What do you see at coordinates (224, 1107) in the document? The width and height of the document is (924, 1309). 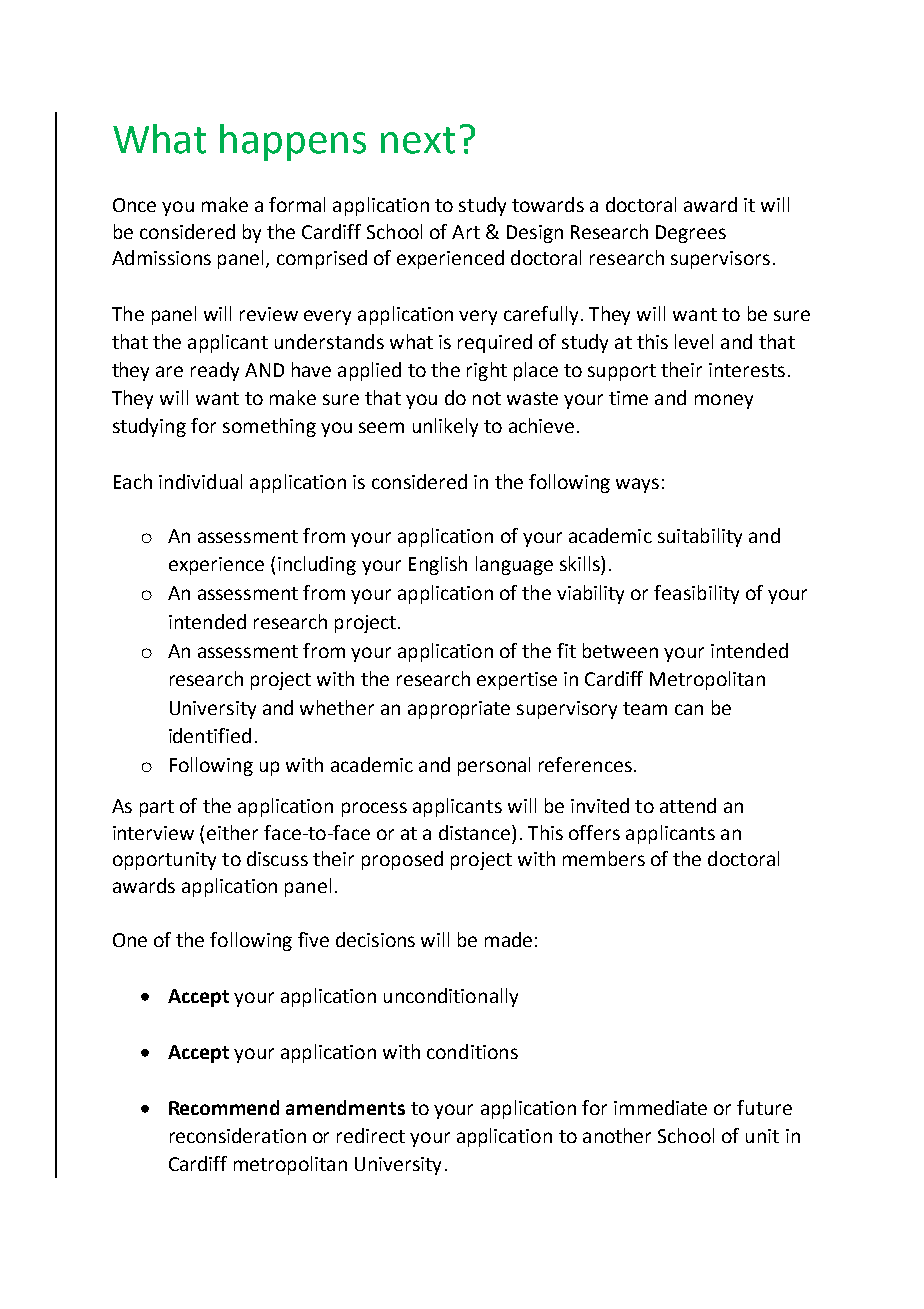 I see `Recommend` at bounding box center [224, 1107].
